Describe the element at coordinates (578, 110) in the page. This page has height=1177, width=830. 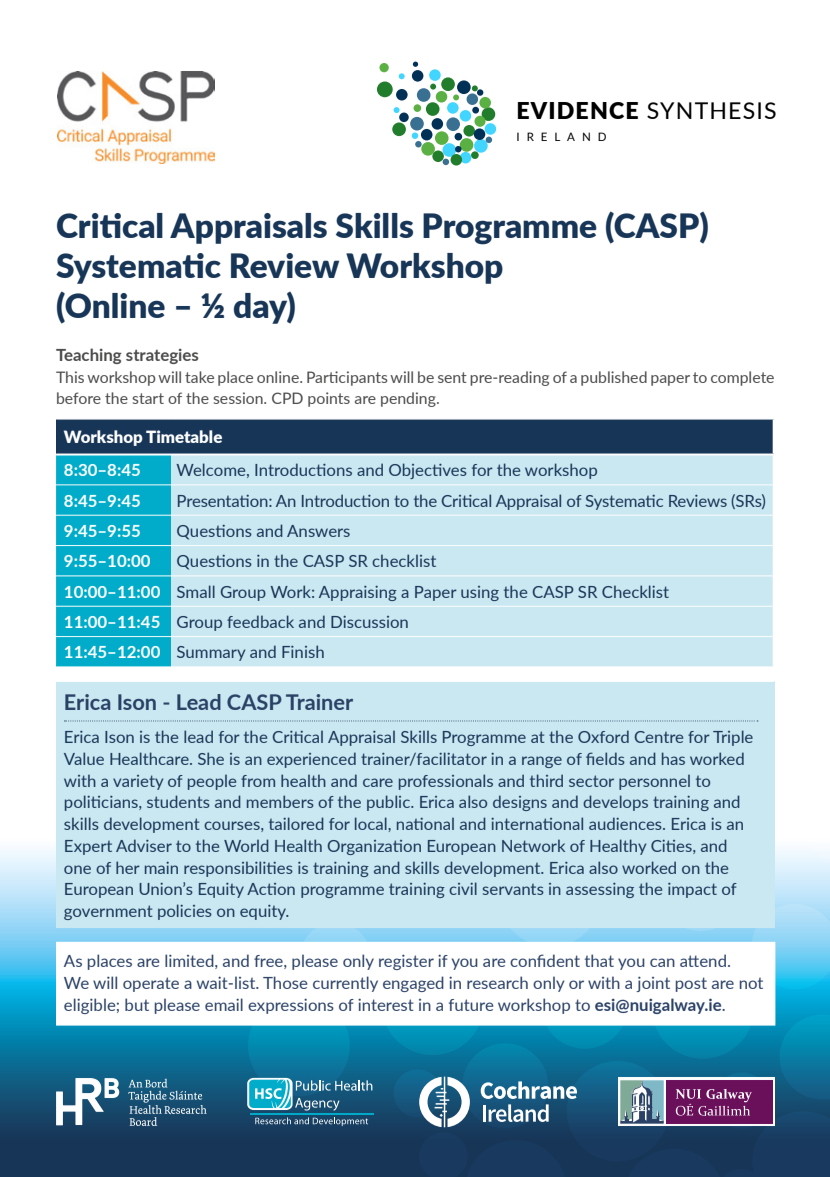
I see `EVIDENCE` at that location.
